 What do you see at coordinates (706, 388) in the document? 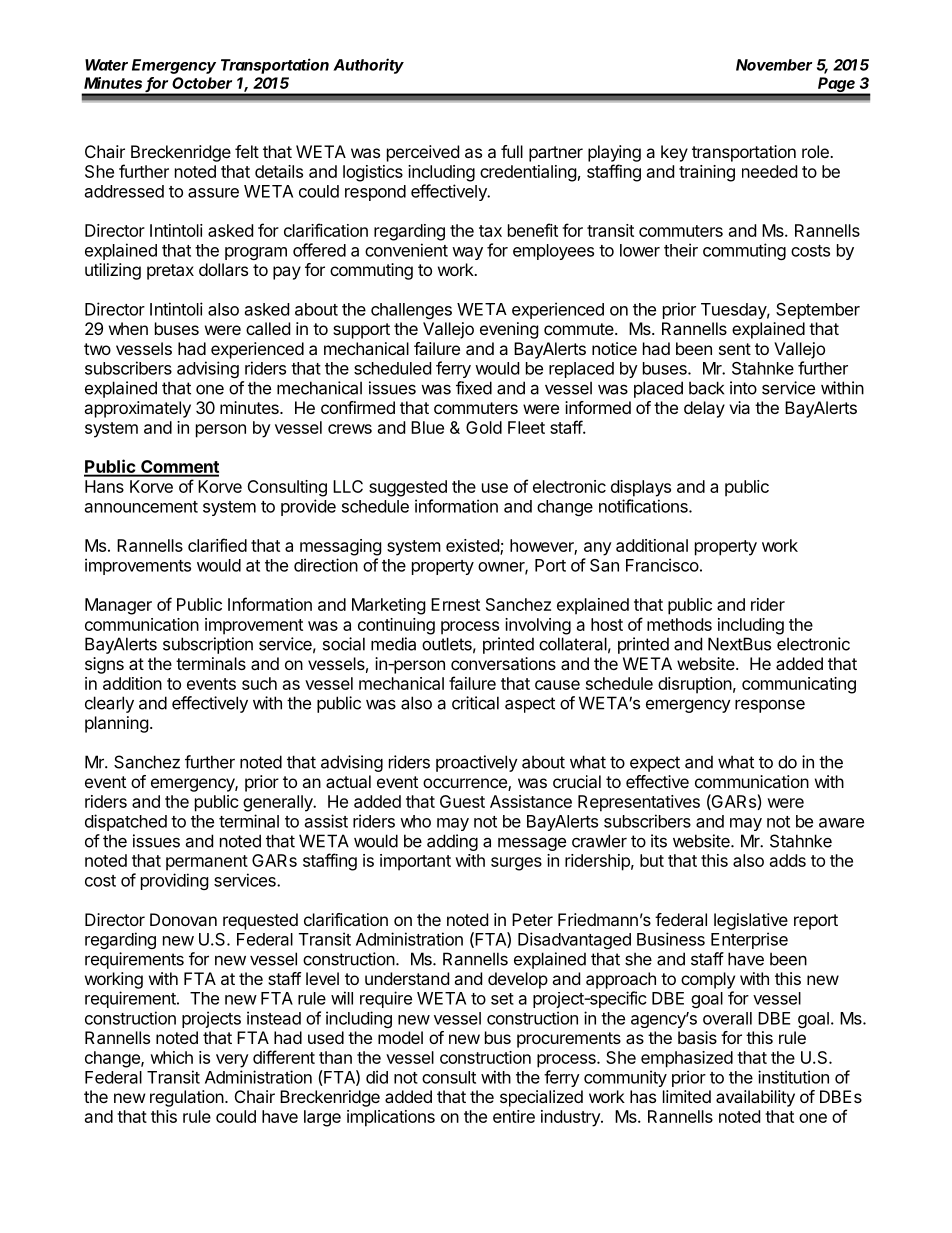
I see `back` at bounding box center [706, 388].
